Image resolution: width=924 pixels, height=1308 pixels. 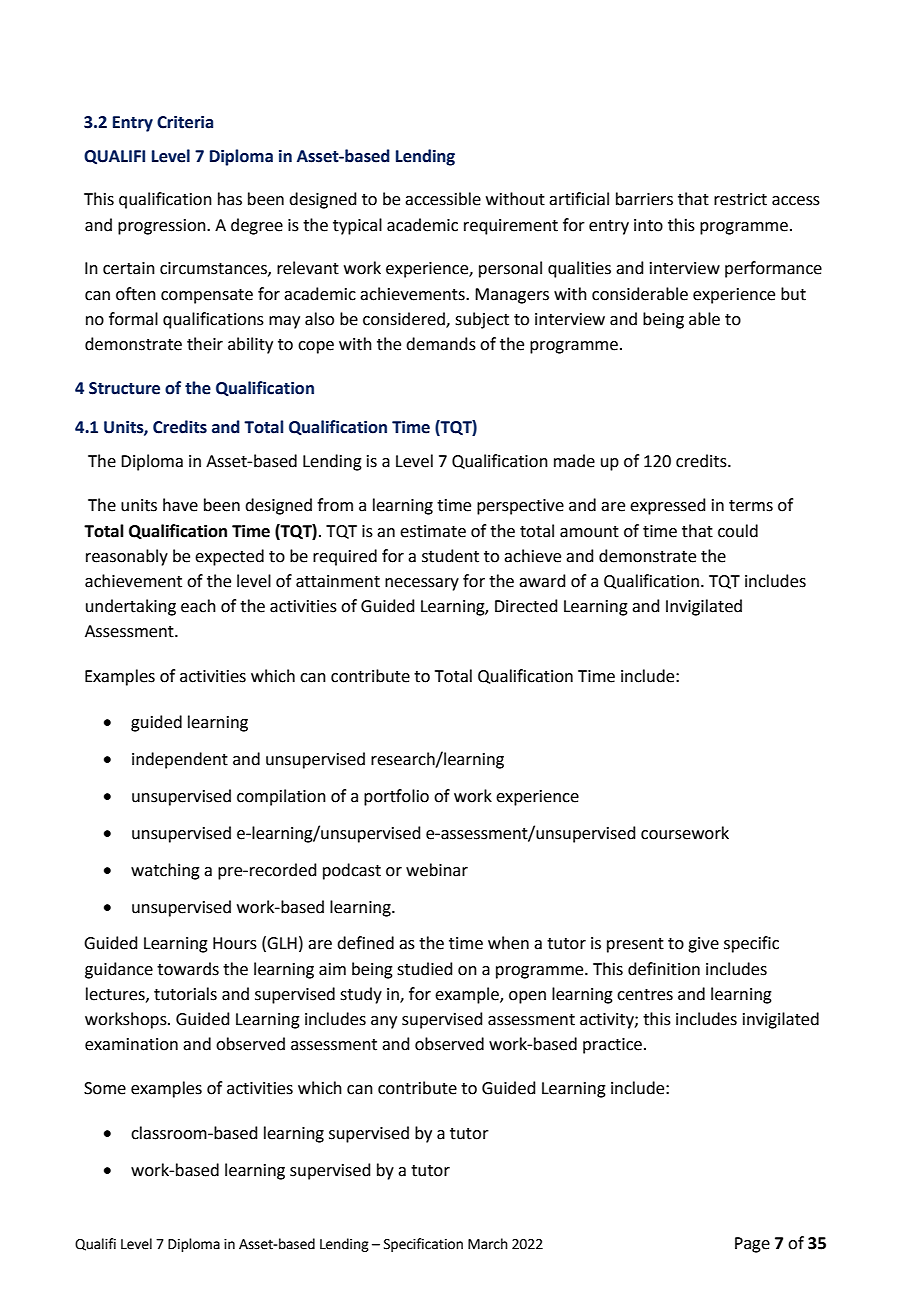 I want to click on Criteria, so click(x=185, y=122).
